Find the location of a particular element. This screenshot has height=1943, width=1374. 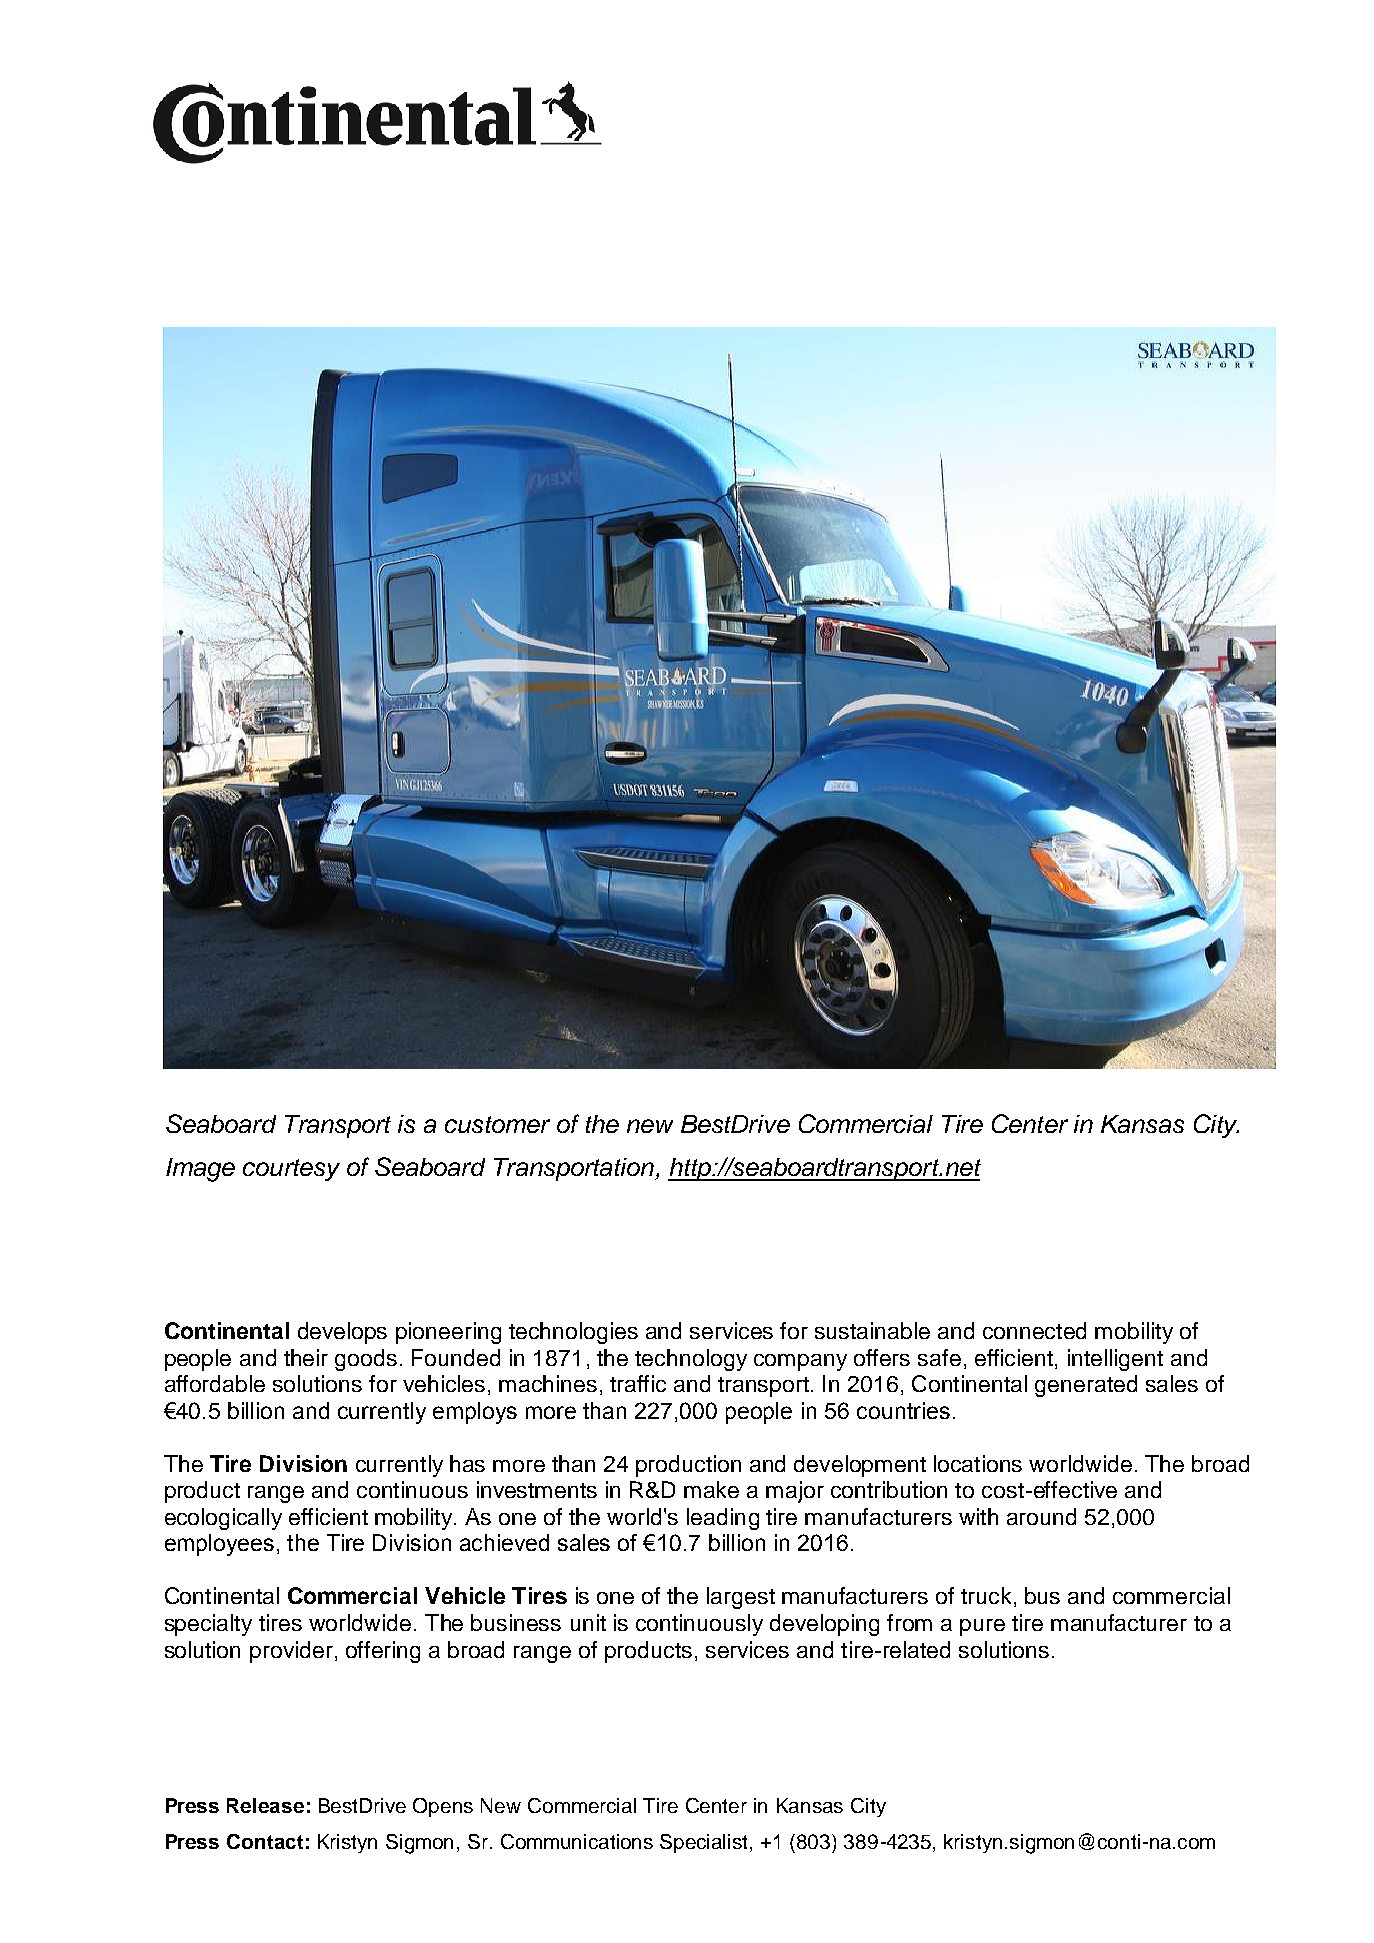

connected is located at coordinates (1034, 1330).
